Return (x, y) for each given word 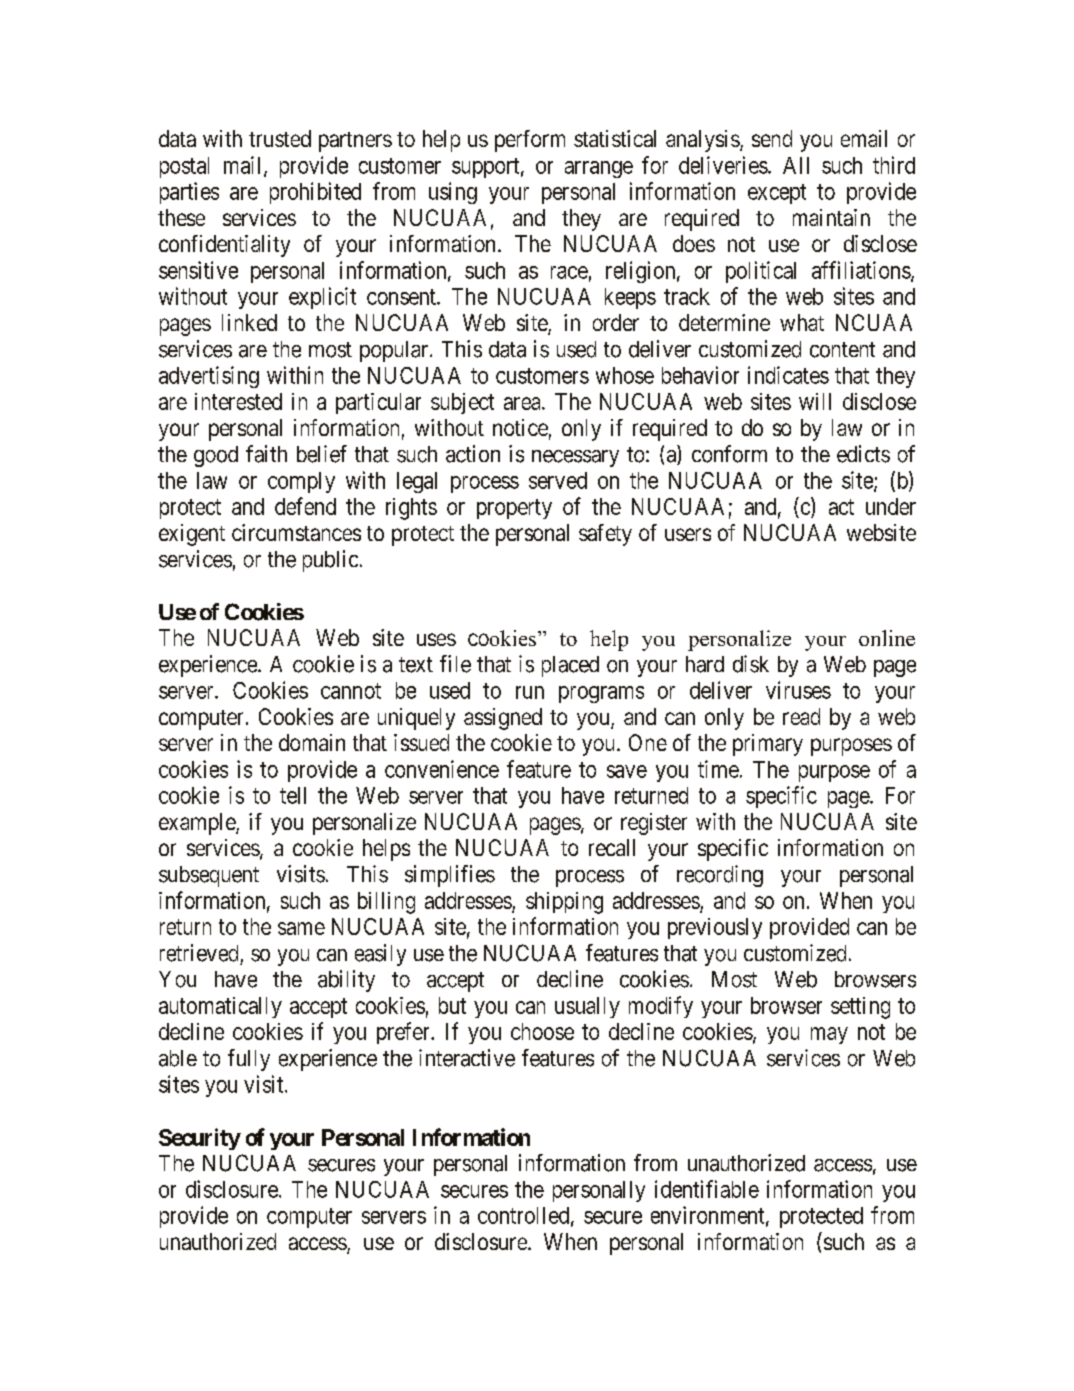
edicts (863, 454)
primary (768, 745)
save (627, 771)
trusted (280, 138)
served (558, 480)
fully (249, 1060)
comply (301, 482)
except (777, 194)
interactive (467, 1058)
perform (530, 141)
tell (293, 795)
